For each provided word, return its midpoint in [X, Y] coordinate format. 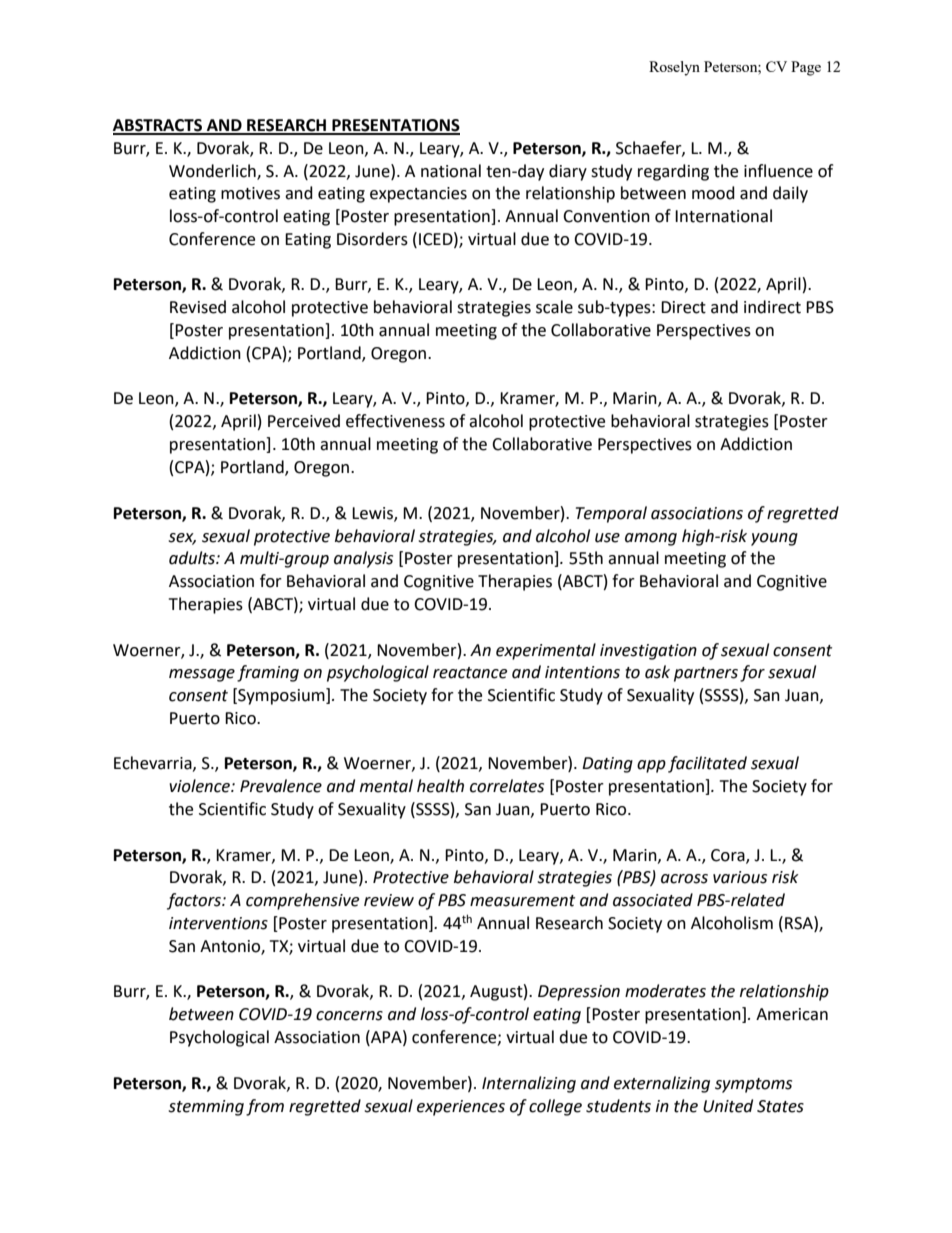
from [265, 1107]
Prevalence [281, 786]
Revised [198, 307]
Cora [729, 856]
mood [713, 193]
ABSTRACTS [158, 126]
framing [268, 673]
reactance [470, 673]
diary [568, 172]
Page [806, 68]
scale [554, 307]
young [774, 539]
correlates [507, 786]
